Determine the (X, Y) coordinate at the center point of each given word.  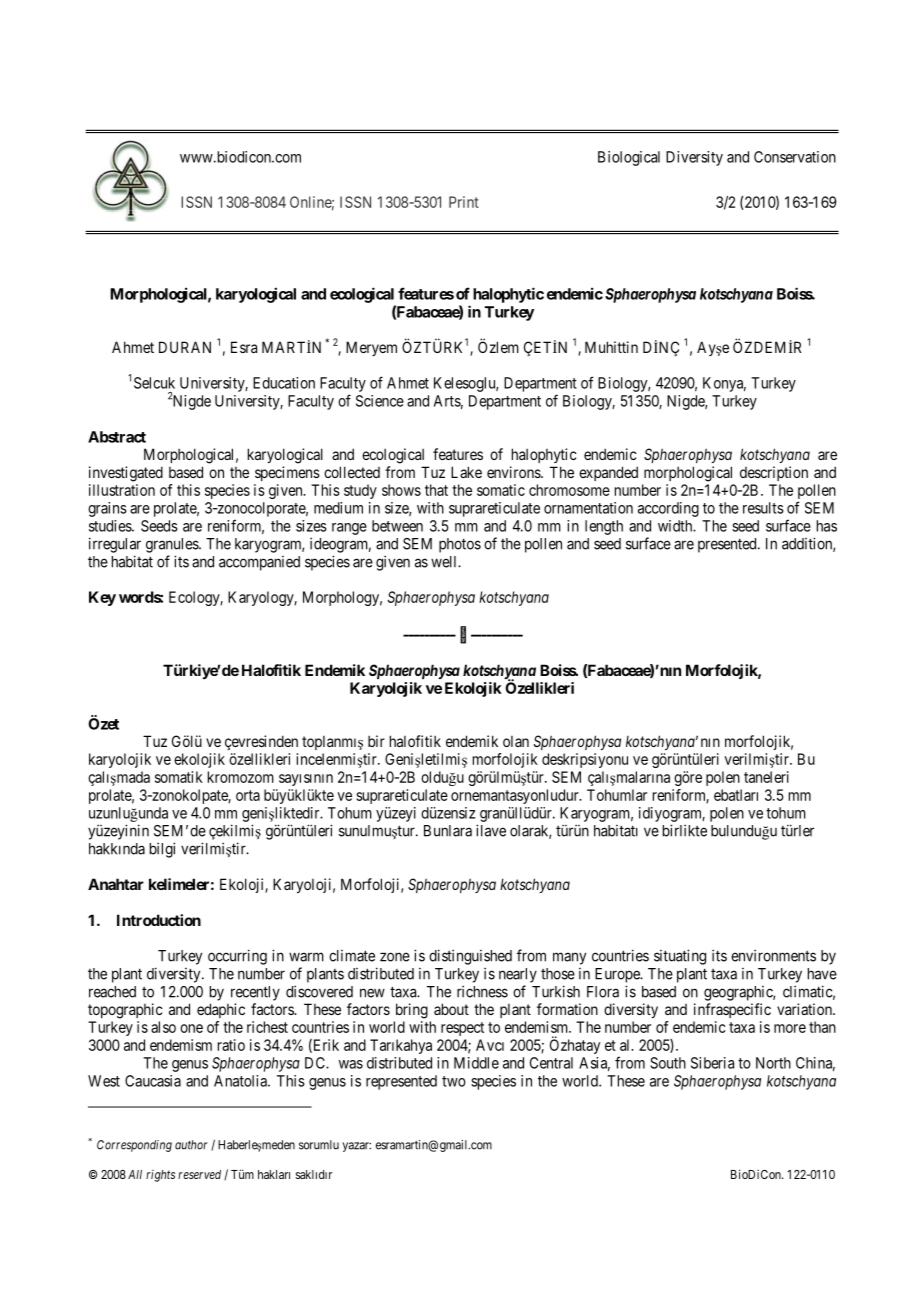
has (827, 526)
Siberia (712, 1063)
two (454, 1081)
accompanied (259, 563)
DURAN (185, 347)
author (191, 1145)
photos (460, 545)
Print (464, 202)
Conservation (795, 157)
